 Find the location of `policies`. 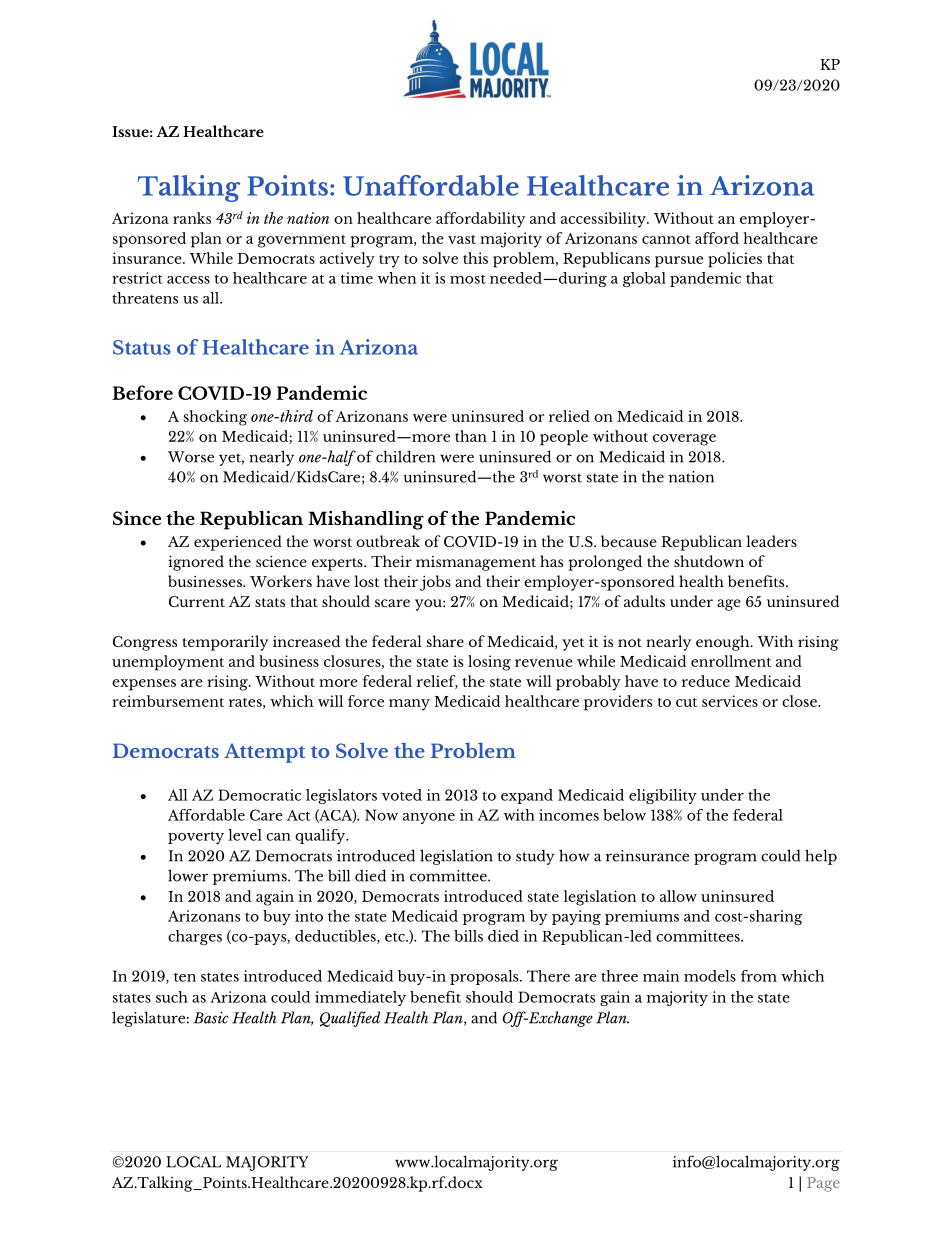

policies is located at coordinates (735, 260).
